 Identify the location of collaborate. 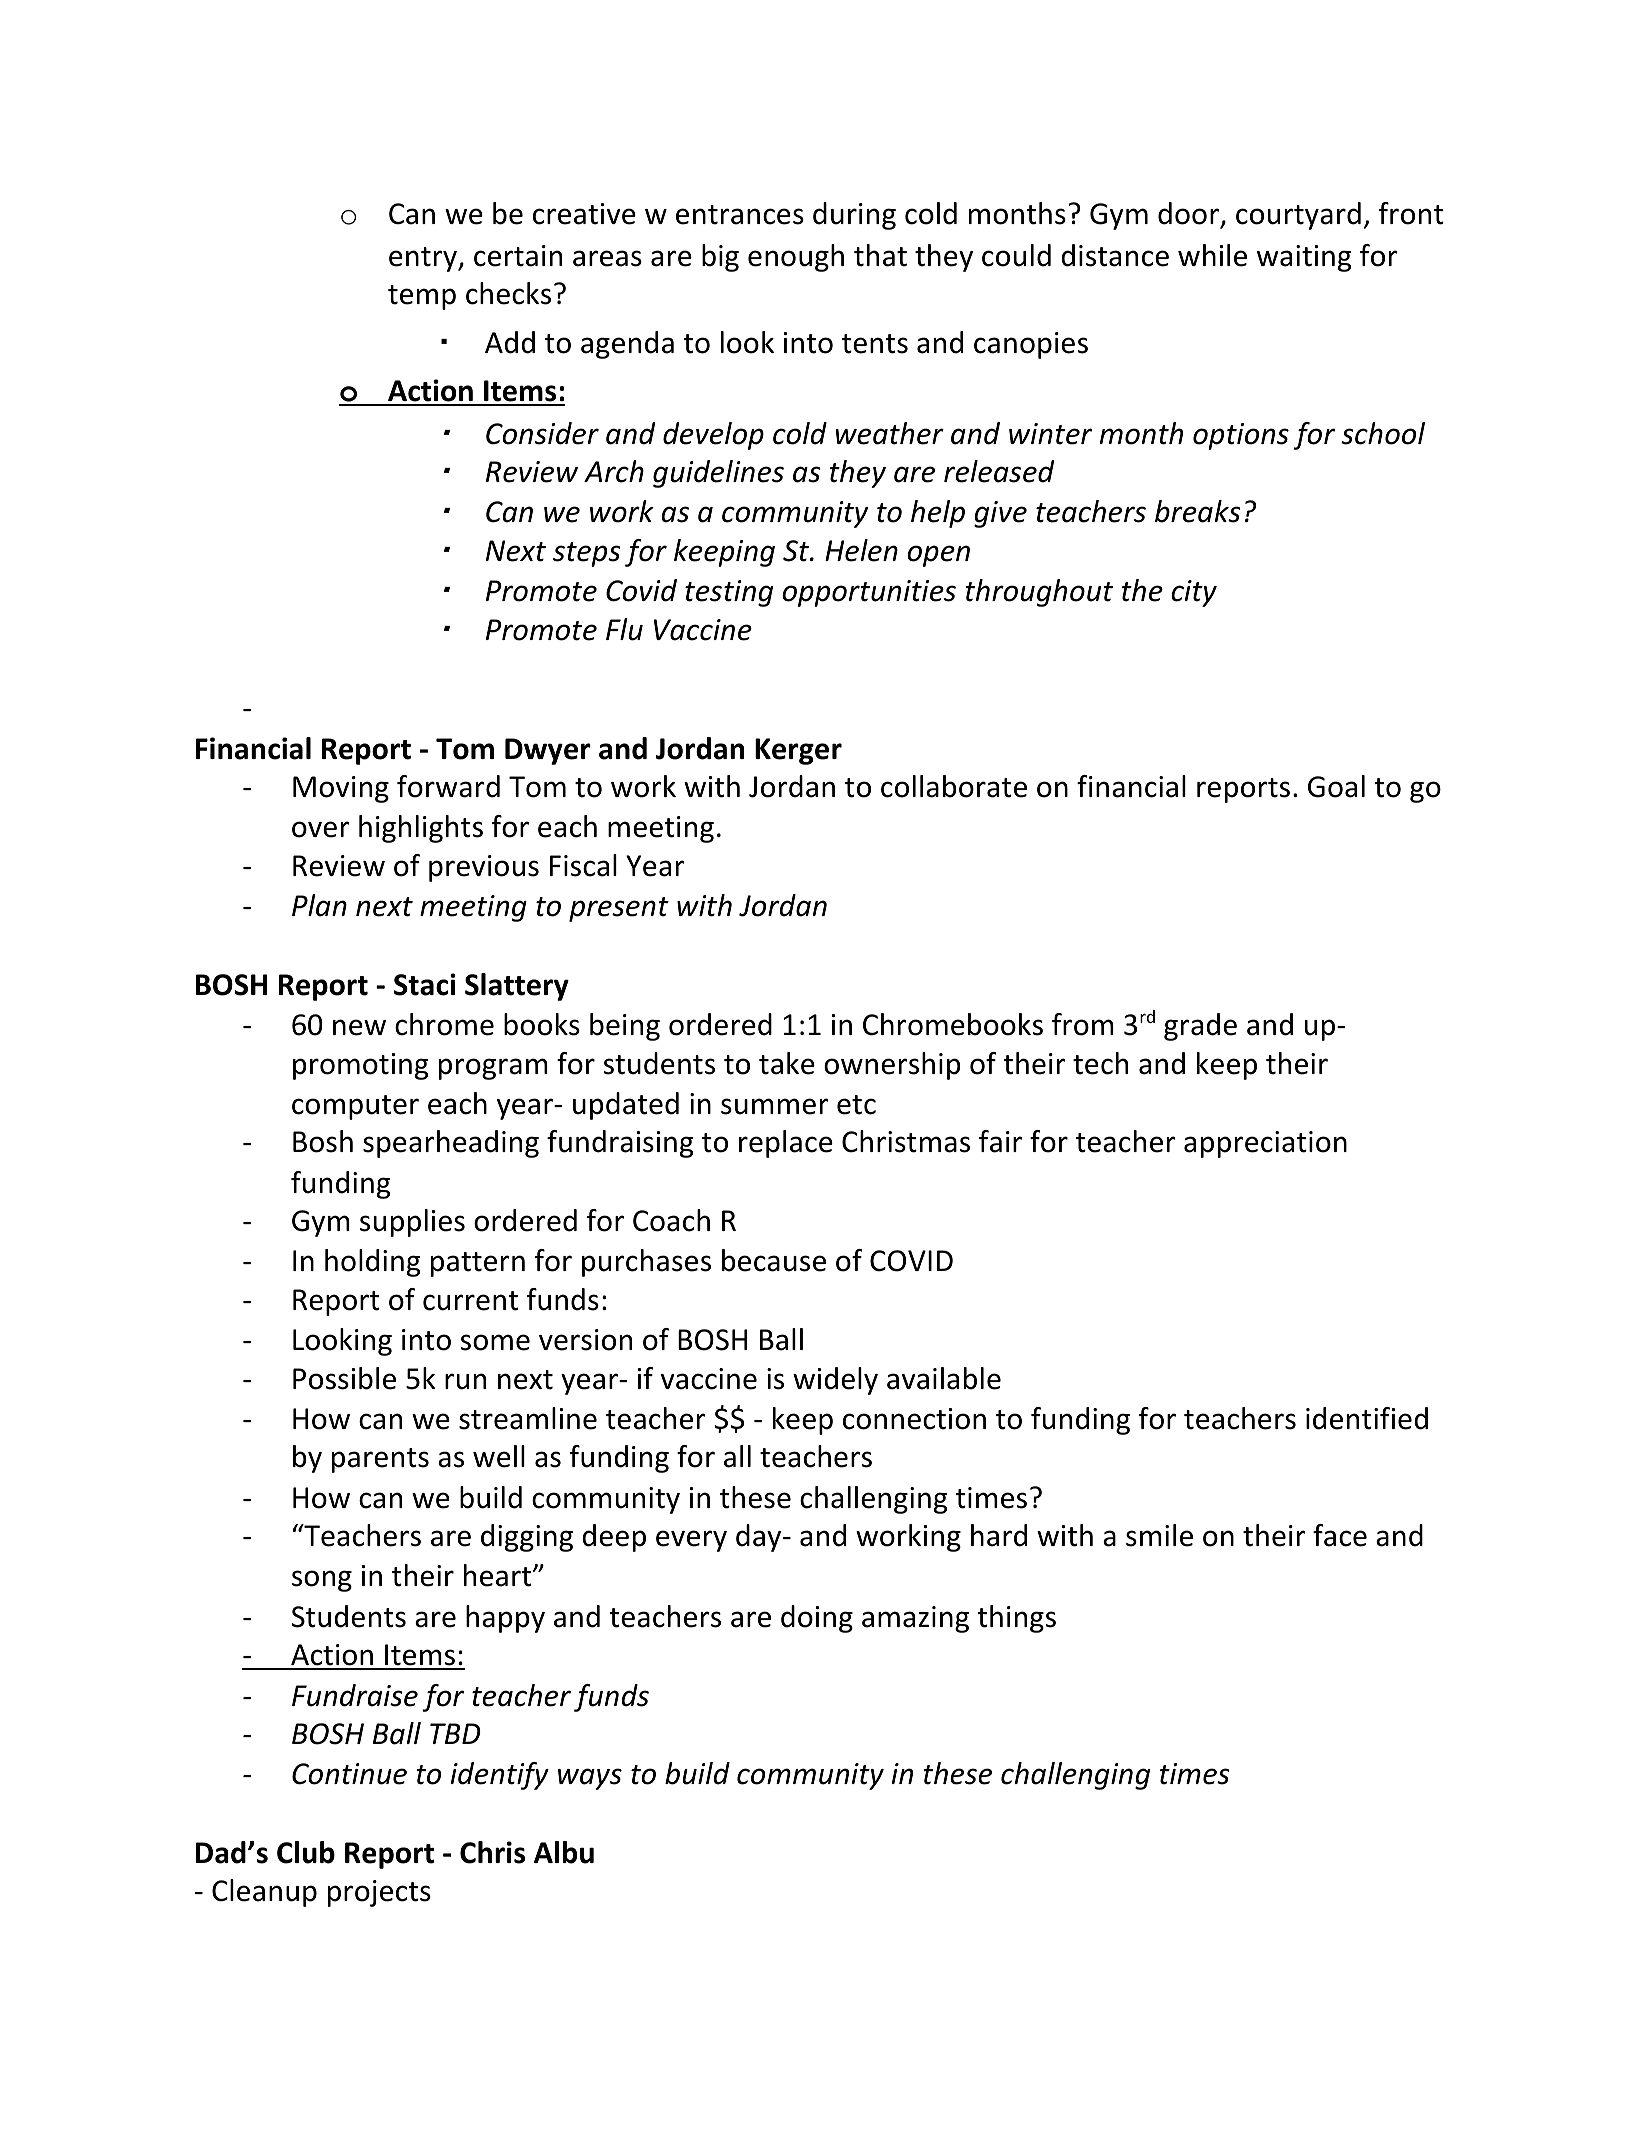
(954, 786).
